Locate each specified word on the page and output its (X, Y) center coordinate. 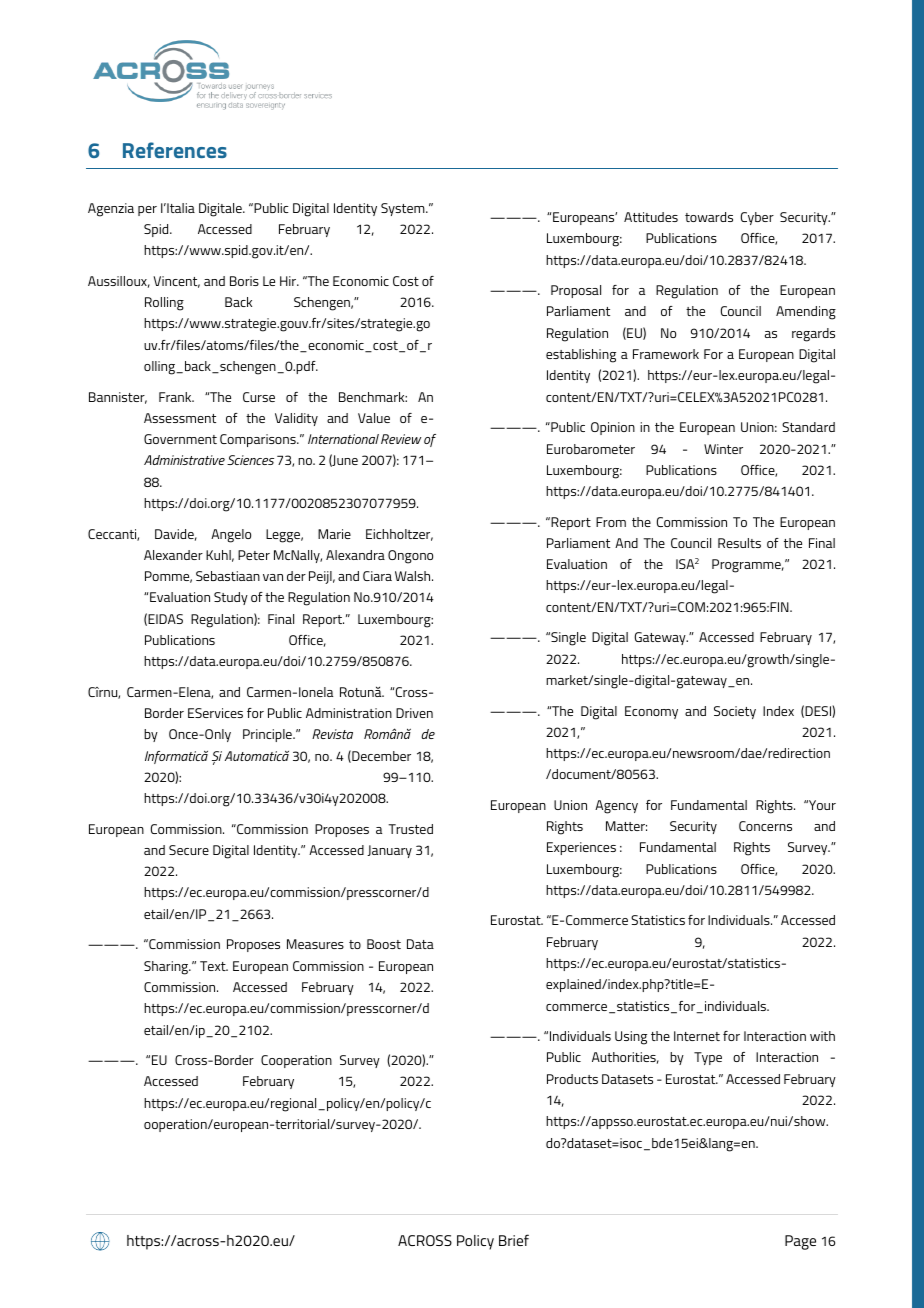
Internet (697, 1036)
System (404, 209)
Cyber (757, 218)
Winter (723, 449)
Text (214, 966)
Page (800, 1242)
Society (735, 712)
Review (401, 439)
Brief (514, 1240)
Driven (414, 713)
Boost (384, 944)
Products (572, 1079)
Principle (268, 735)
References (175, 150)
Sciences (250, 460)
